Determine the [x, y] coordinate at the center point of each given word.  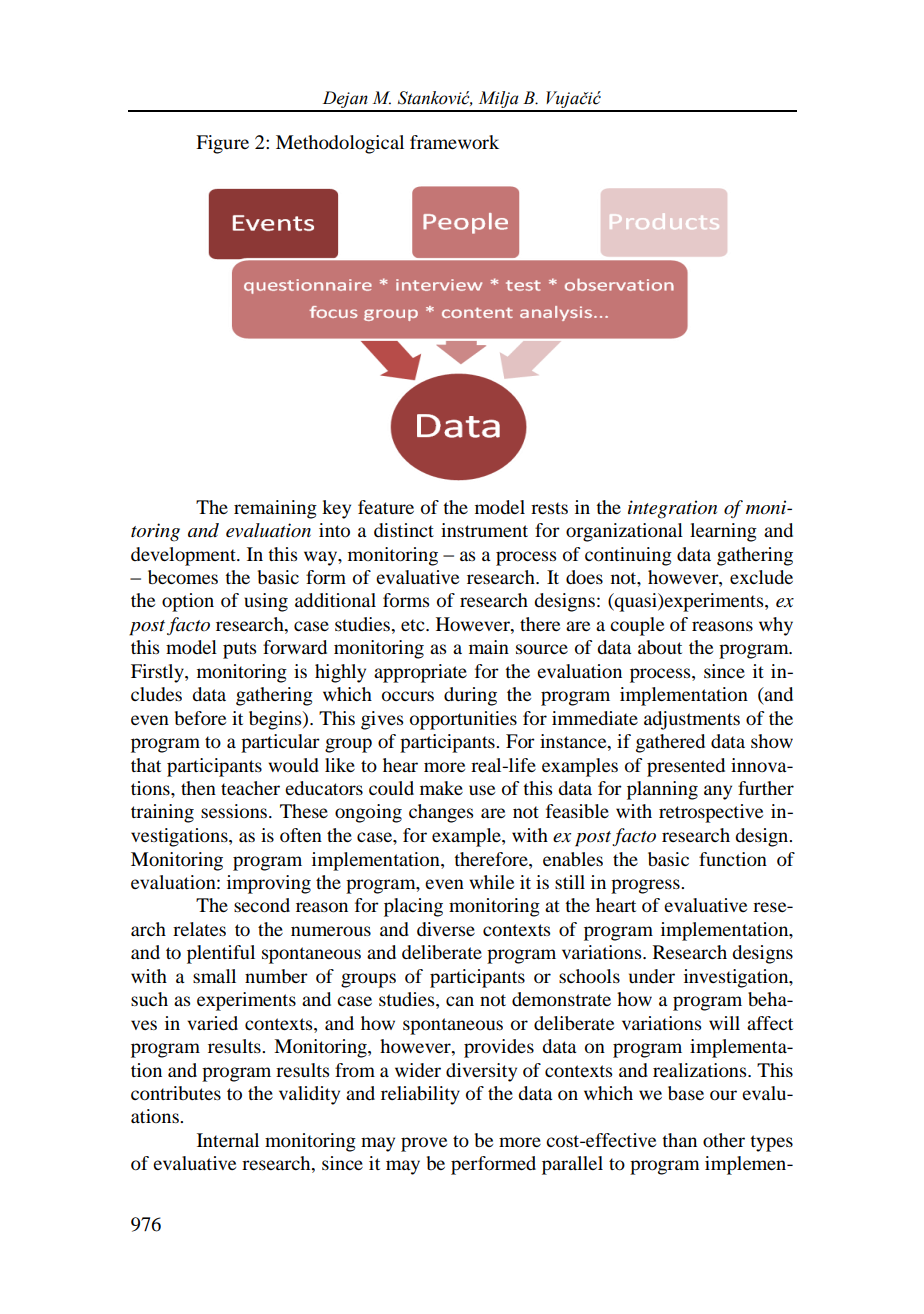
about [660, 647]
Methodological [340, 144]
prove [424, 1144]
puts [239, 650]
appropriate [420, 673]
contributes [176, 1093]
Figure [222, 144]
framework [454, 142]
